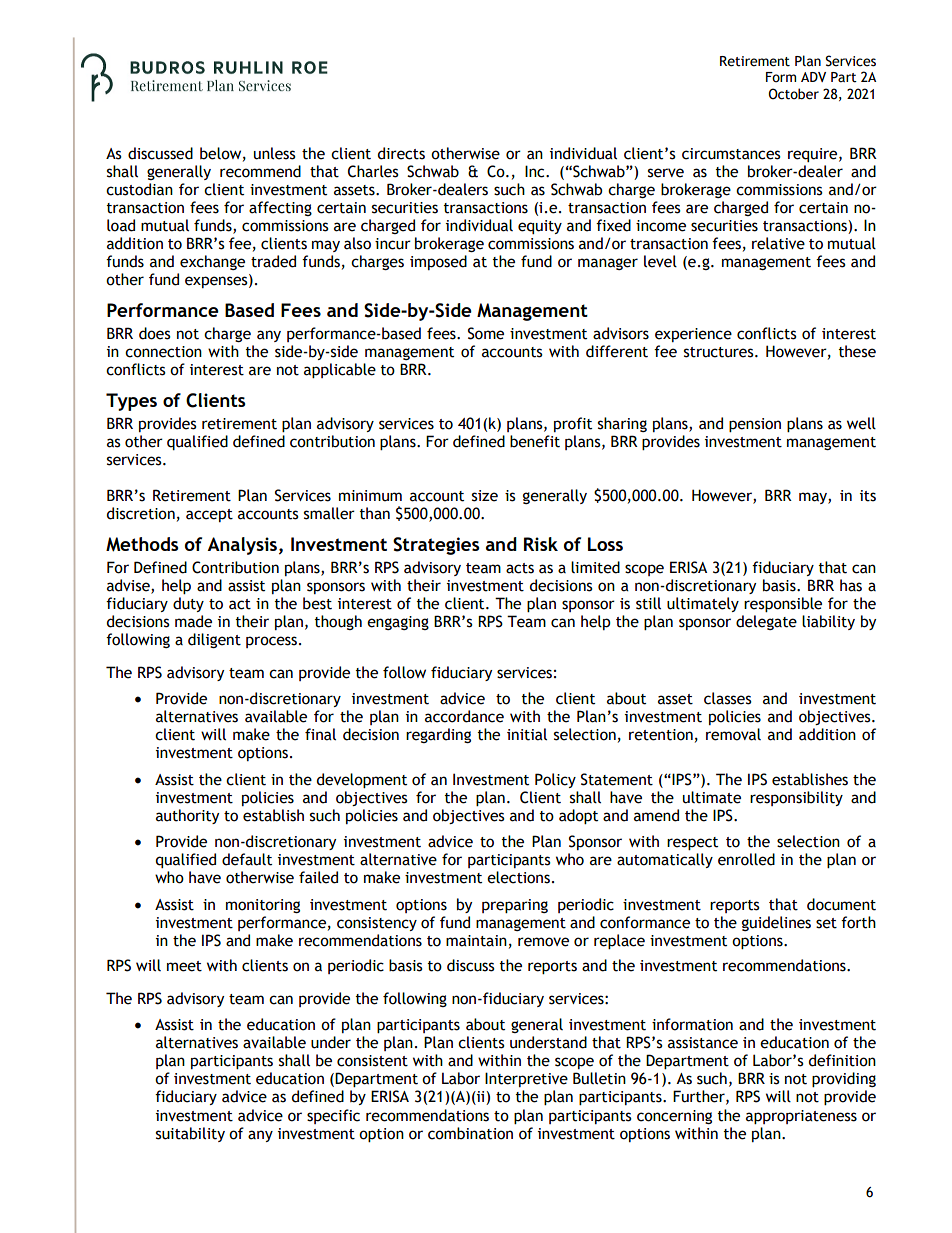 This screenshot has width=952, height=1233. I want to click on responsible, so click(783, 604).
